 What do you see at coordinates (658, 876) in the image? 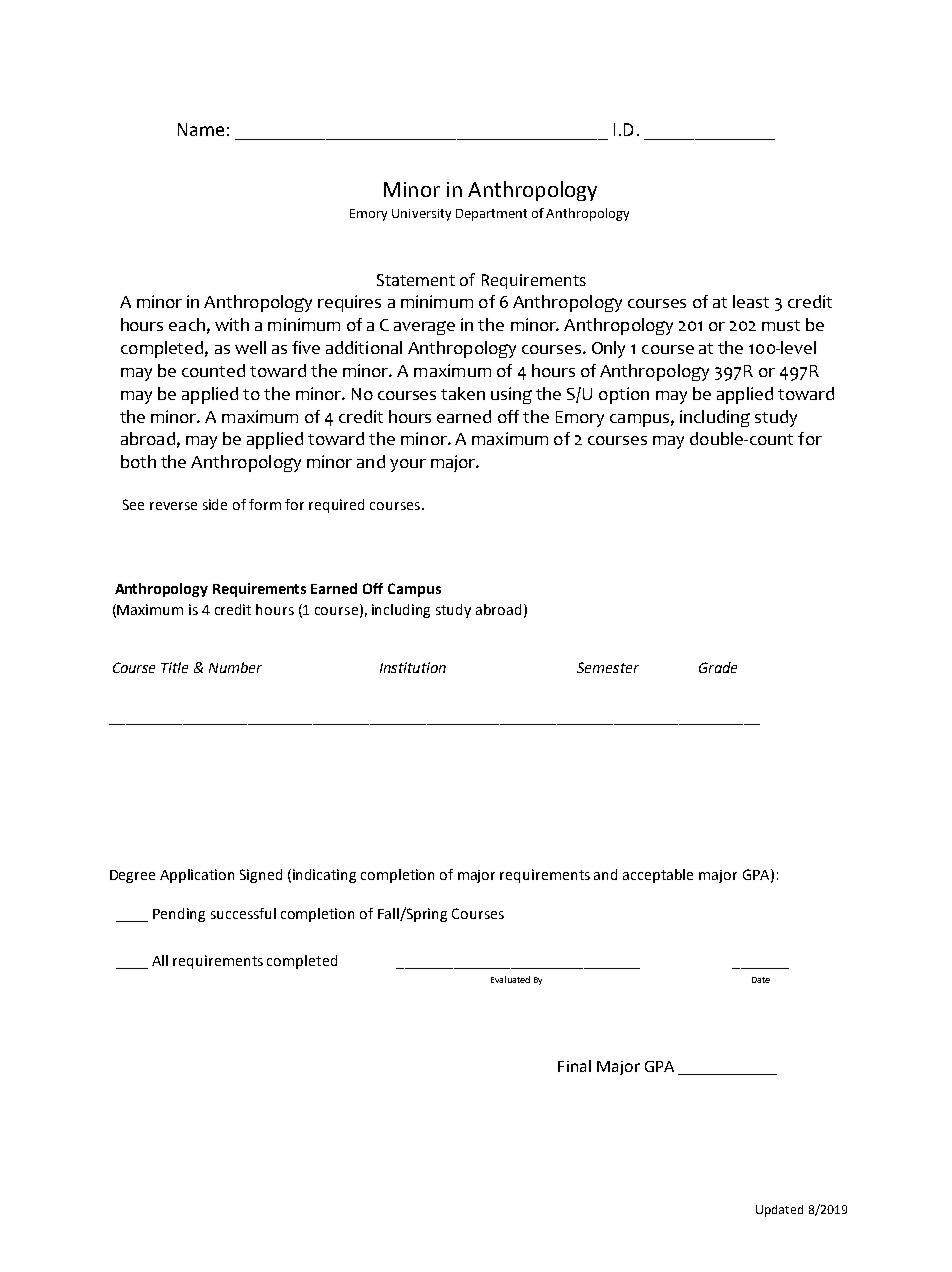
I see `acceptable` at bounding box center [658, 876].
